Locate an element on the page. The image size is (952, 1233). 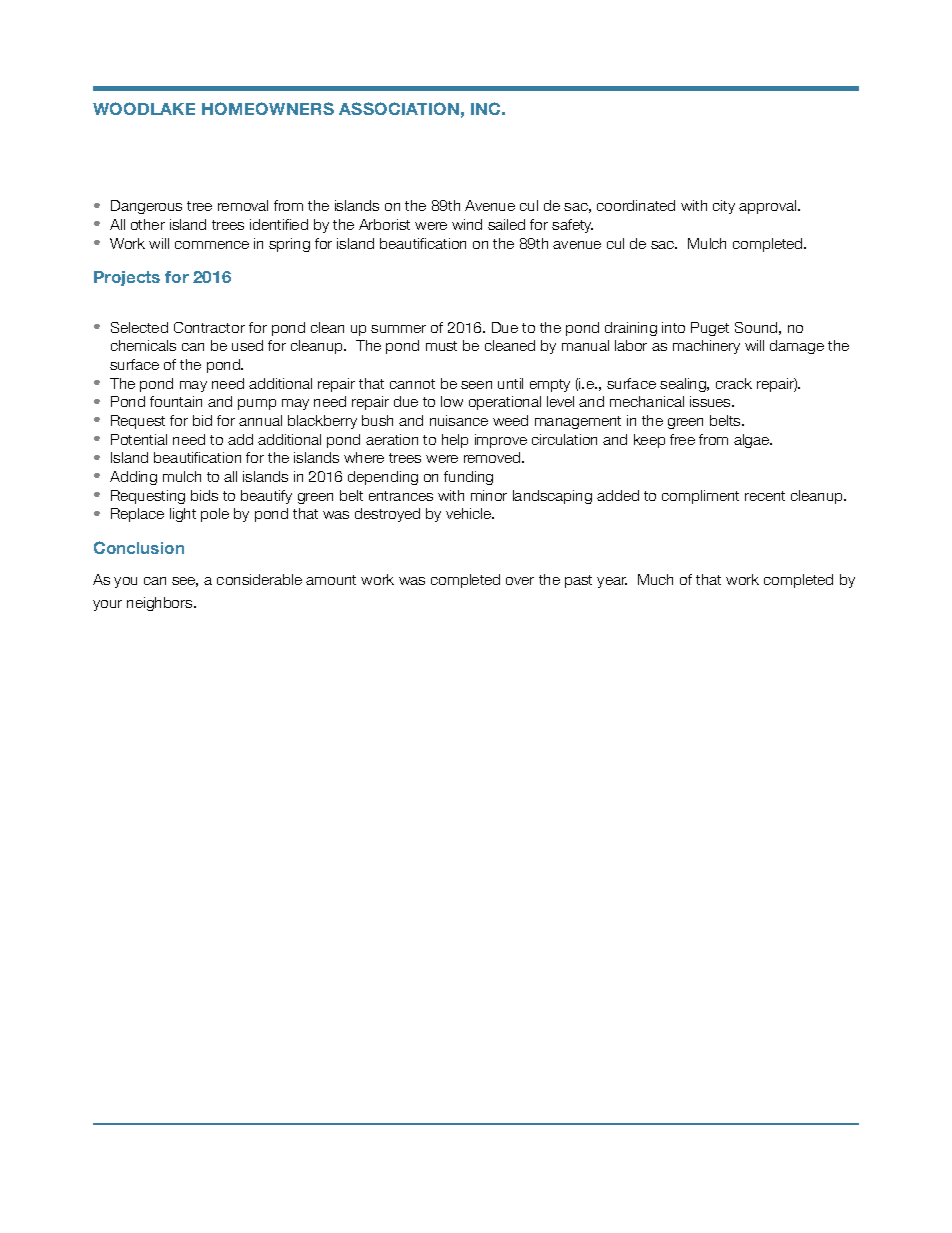
HOMEOWNERS is located at coordinates (268, 108).
